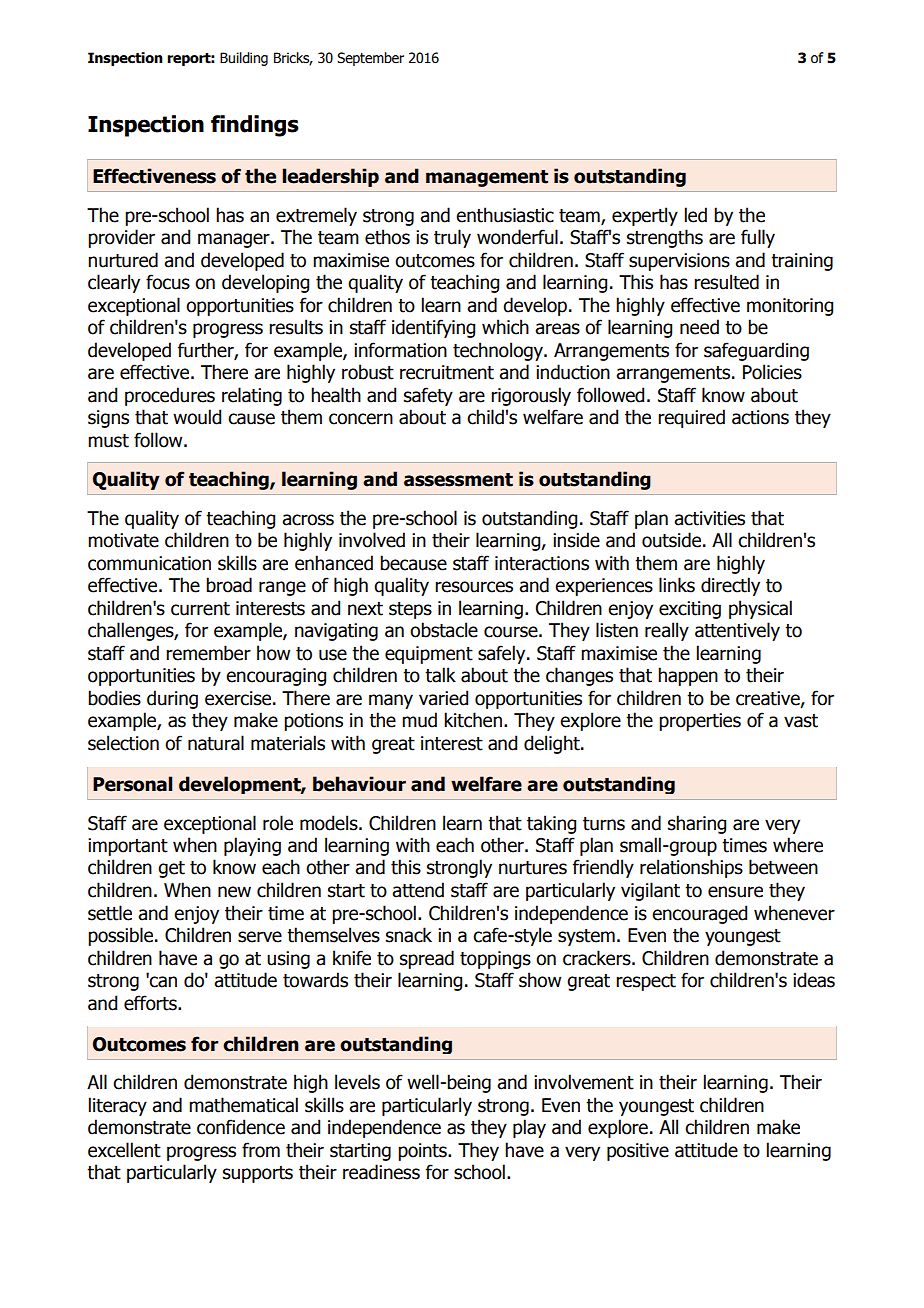 This screenshot has width=924, height=1308. I want to click on points, so click(423, 1152).
